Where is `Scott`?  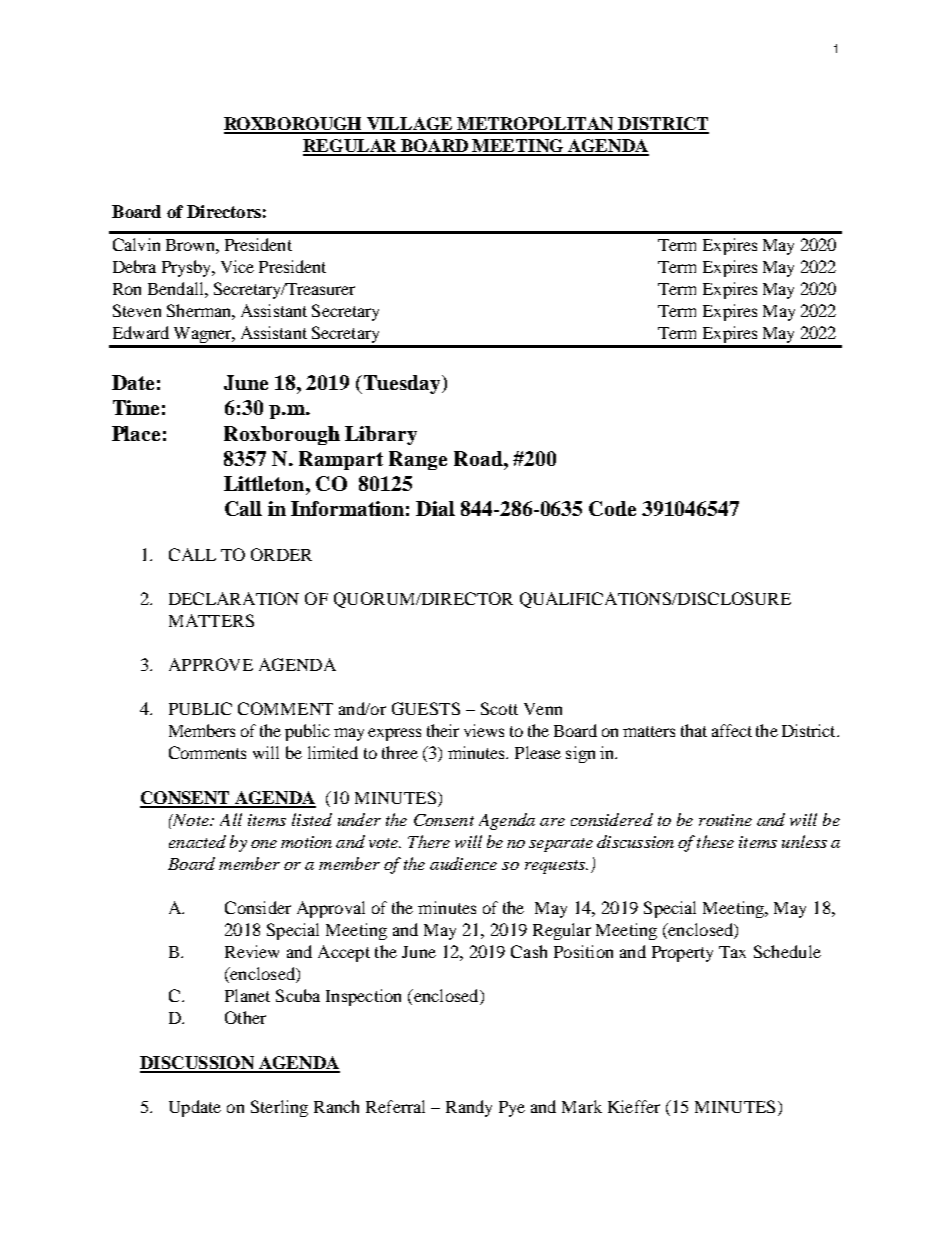
Scott is located at coordinates (499, 708).
